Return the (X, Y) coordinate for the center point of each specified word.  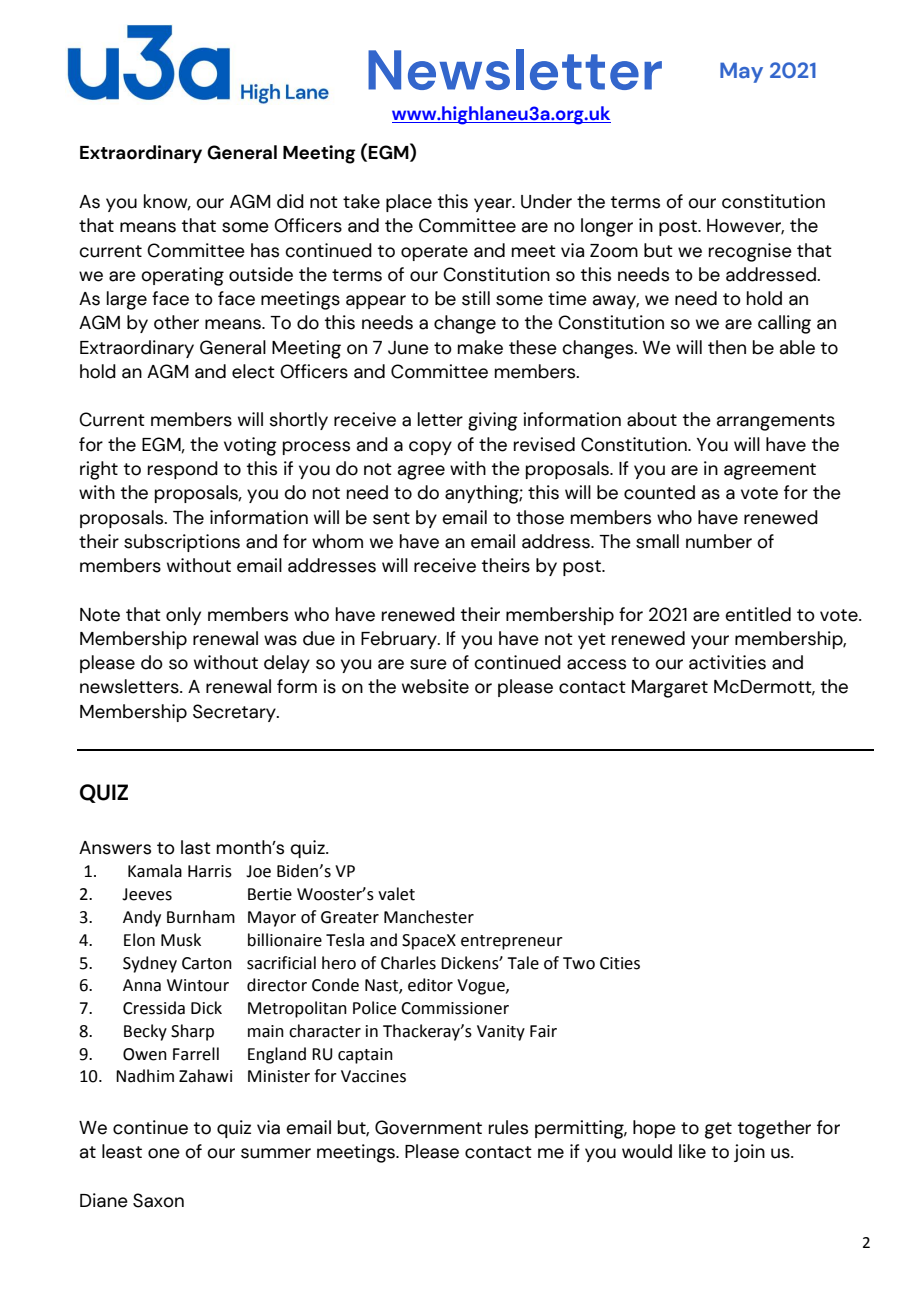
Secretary (235, 713)
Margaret (670, 689)
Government (428, 1127)
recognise (750, 252)
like (692, 1151)
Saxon (158, 1200)
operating (182, 276)
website (435, 686)
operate (434, 253)
